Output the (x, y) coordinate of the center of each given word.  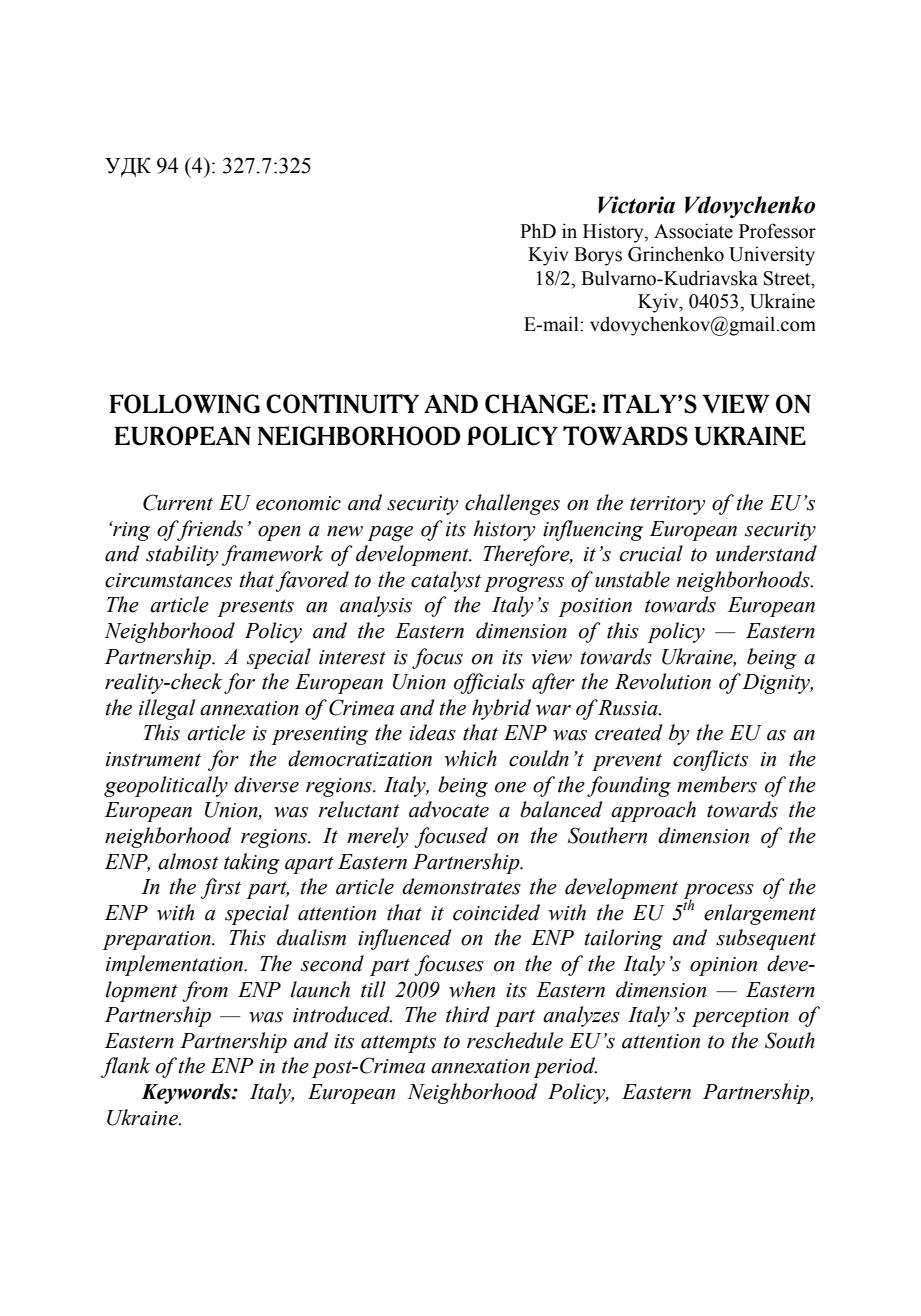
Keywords (187, 1093)
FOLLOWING (185, 404)
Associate (693, 231)
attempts (398, 1044)
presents (256, 608)
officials (489, 683)
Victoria (636, 205)
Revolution (663, 681)
